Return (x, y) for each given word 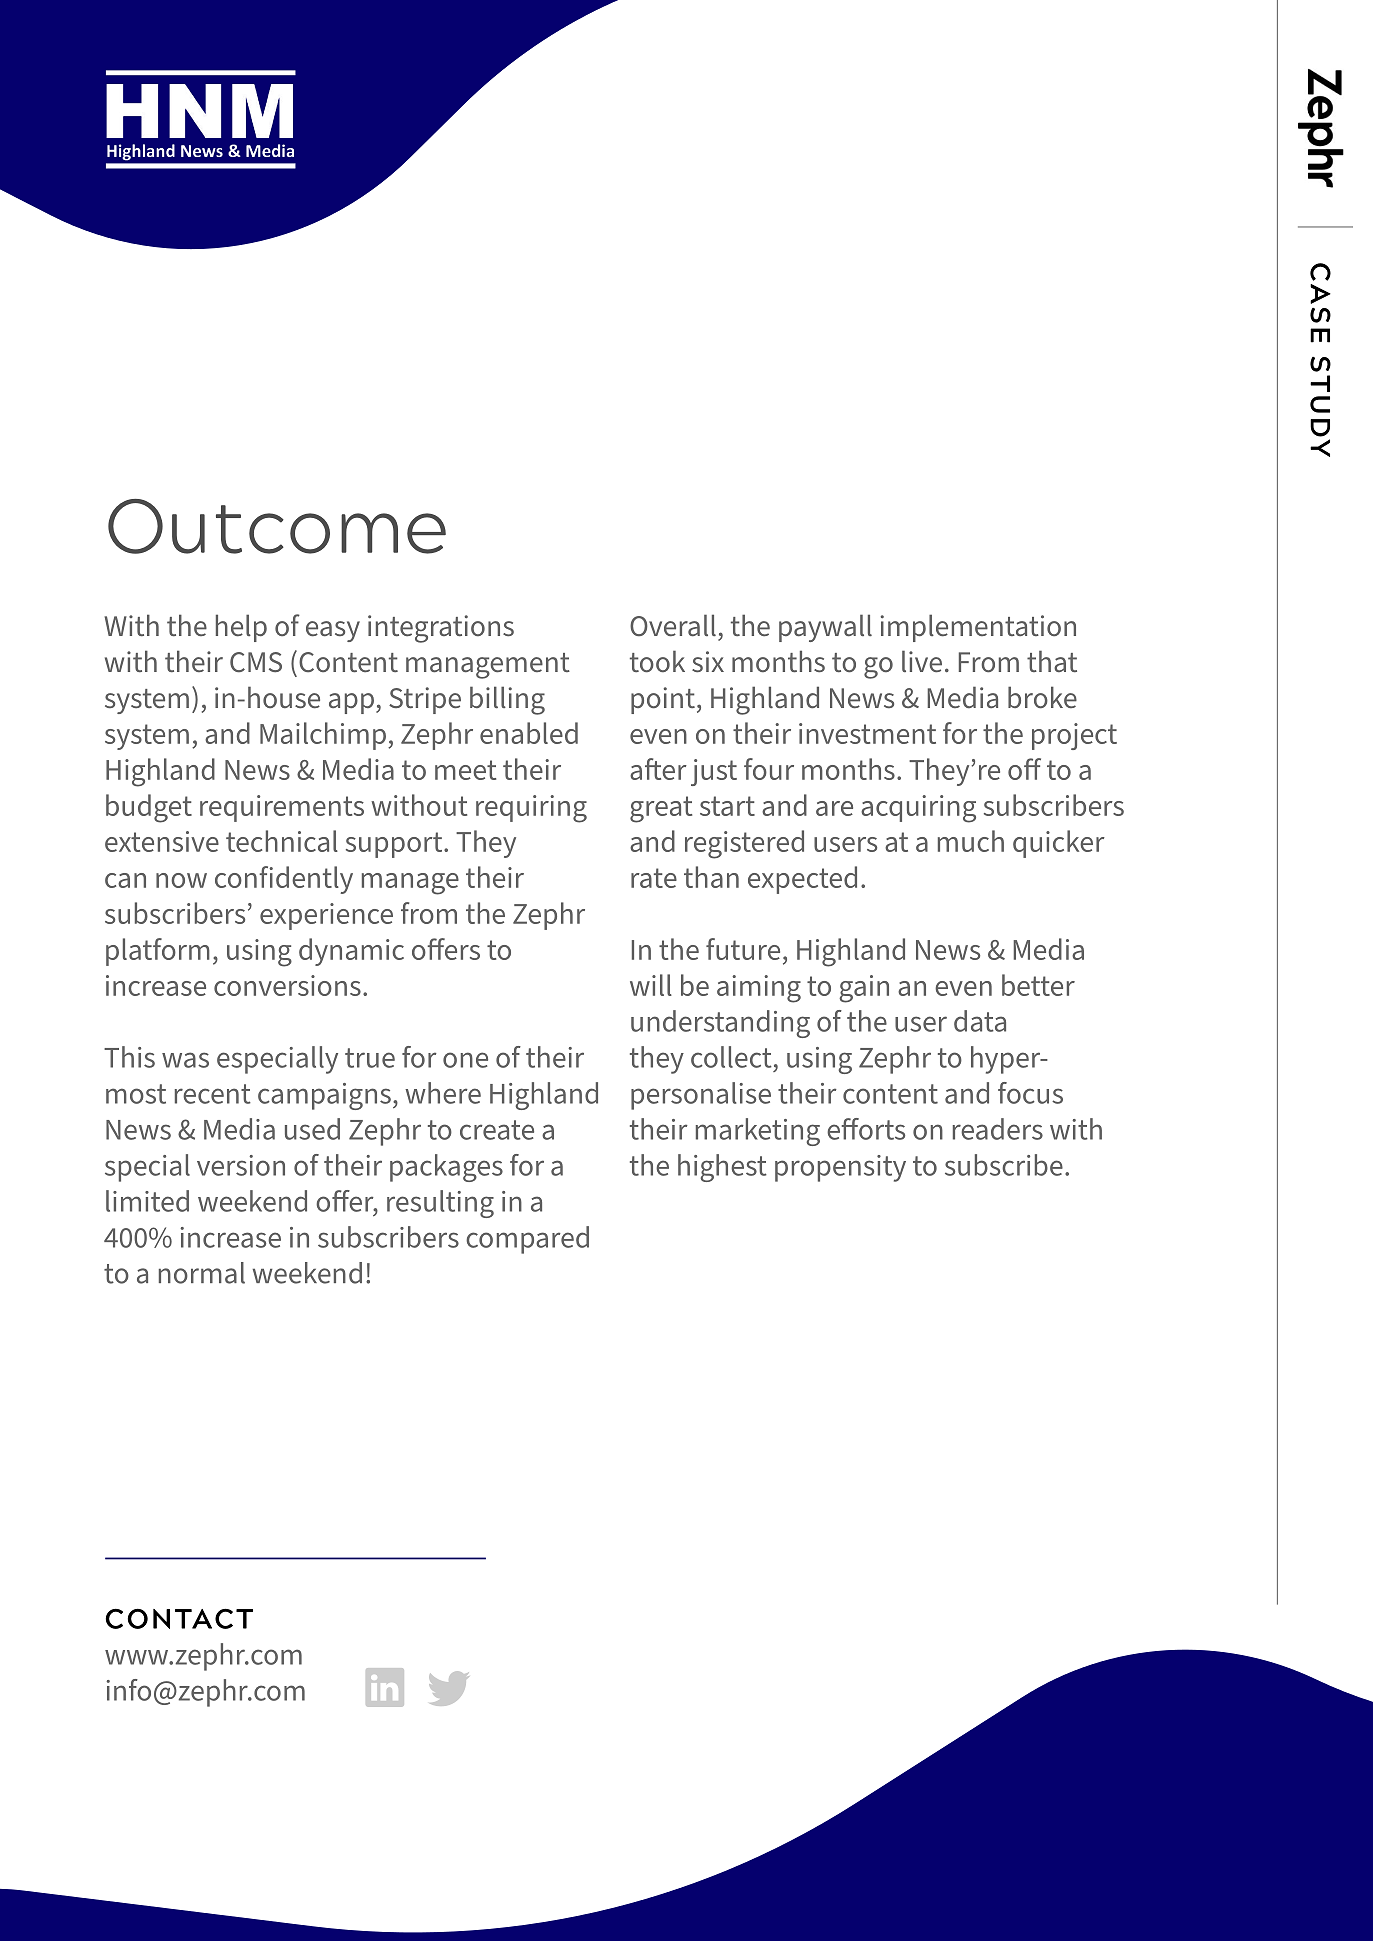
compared (527, 1240)
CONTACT (179, 1618)
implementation (978, 628)
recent (213, 1094)
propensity (840, 1168)
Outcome (277, 526)
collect (731, 1057)
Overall (673, 625)
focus (1030, 1093)
